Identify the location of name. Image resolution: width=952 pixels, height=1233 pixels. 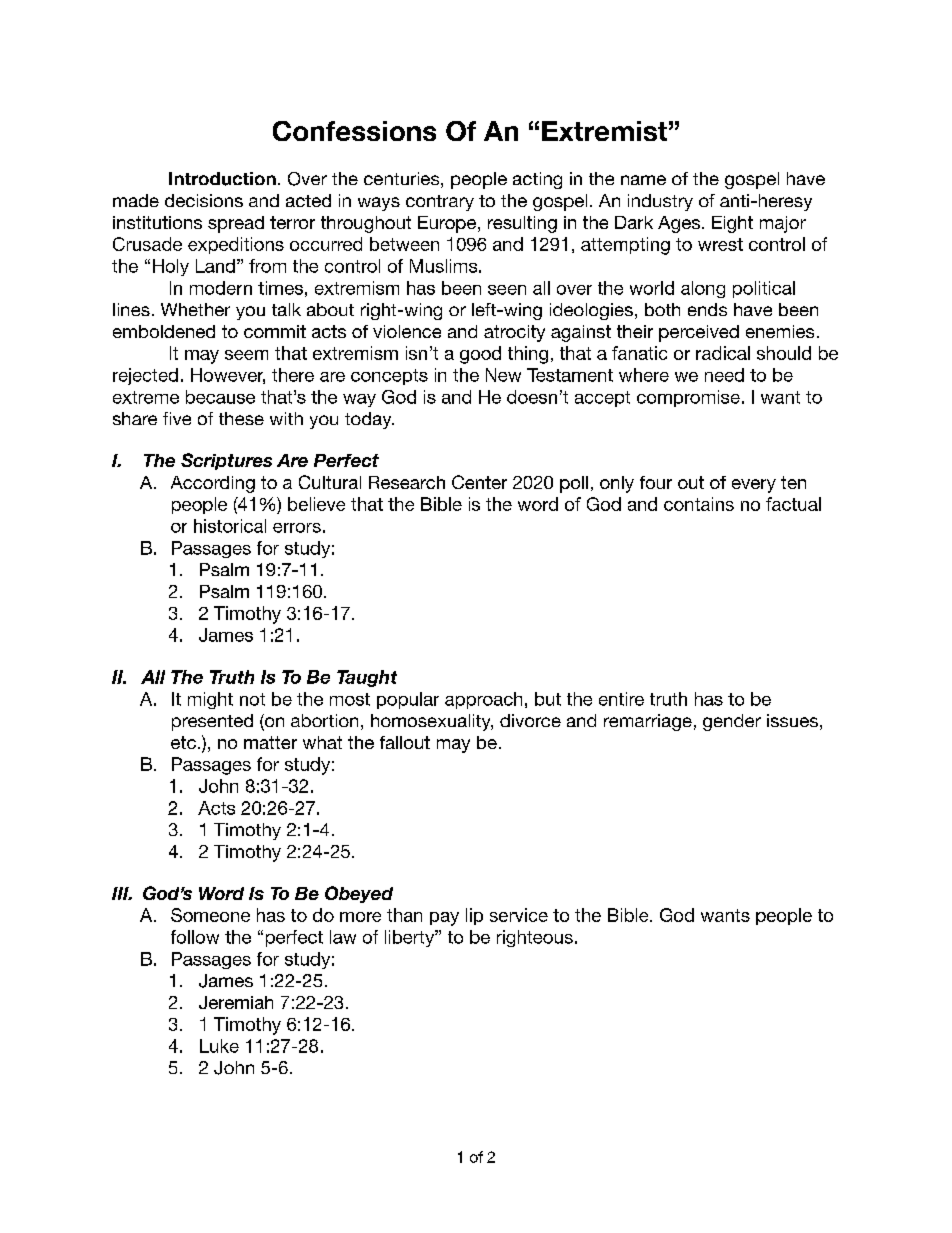
(643, 180).
